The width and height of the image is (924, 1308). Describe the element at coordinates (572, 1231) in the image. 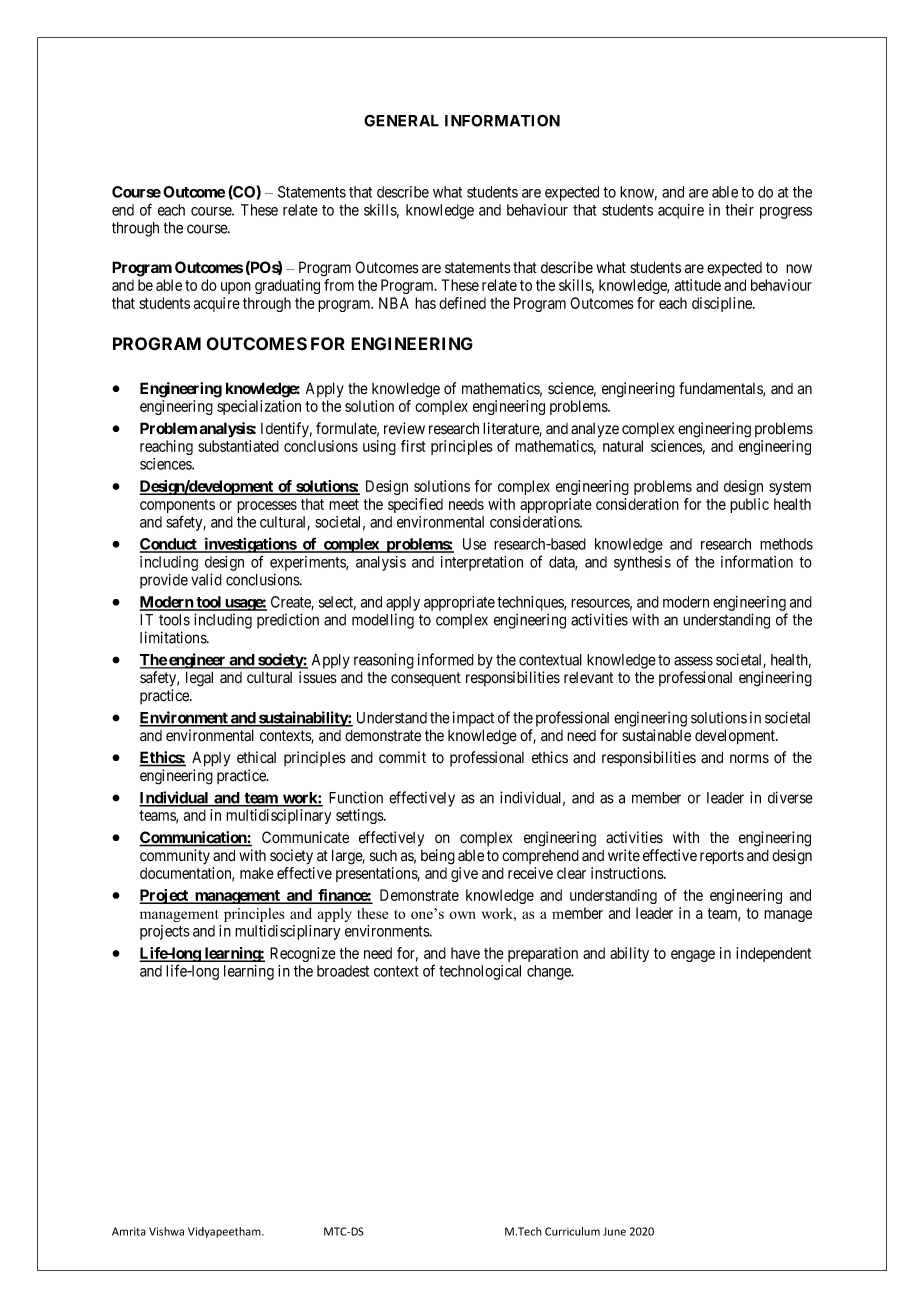

I see `Curriculum` at that location.
